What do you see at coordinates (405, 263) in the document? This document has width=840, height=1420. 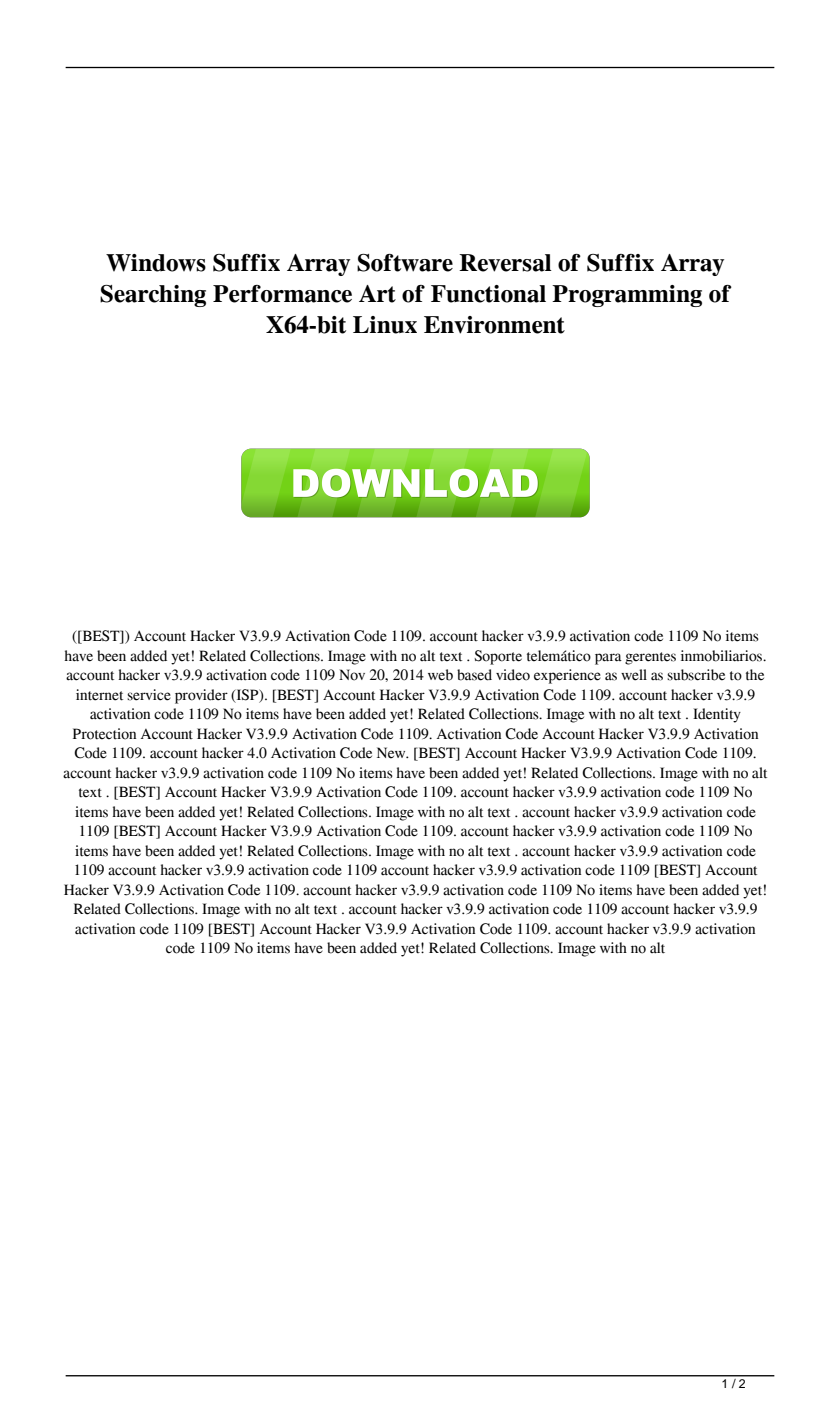 I see `Software` at bounding box center [405, 263].
